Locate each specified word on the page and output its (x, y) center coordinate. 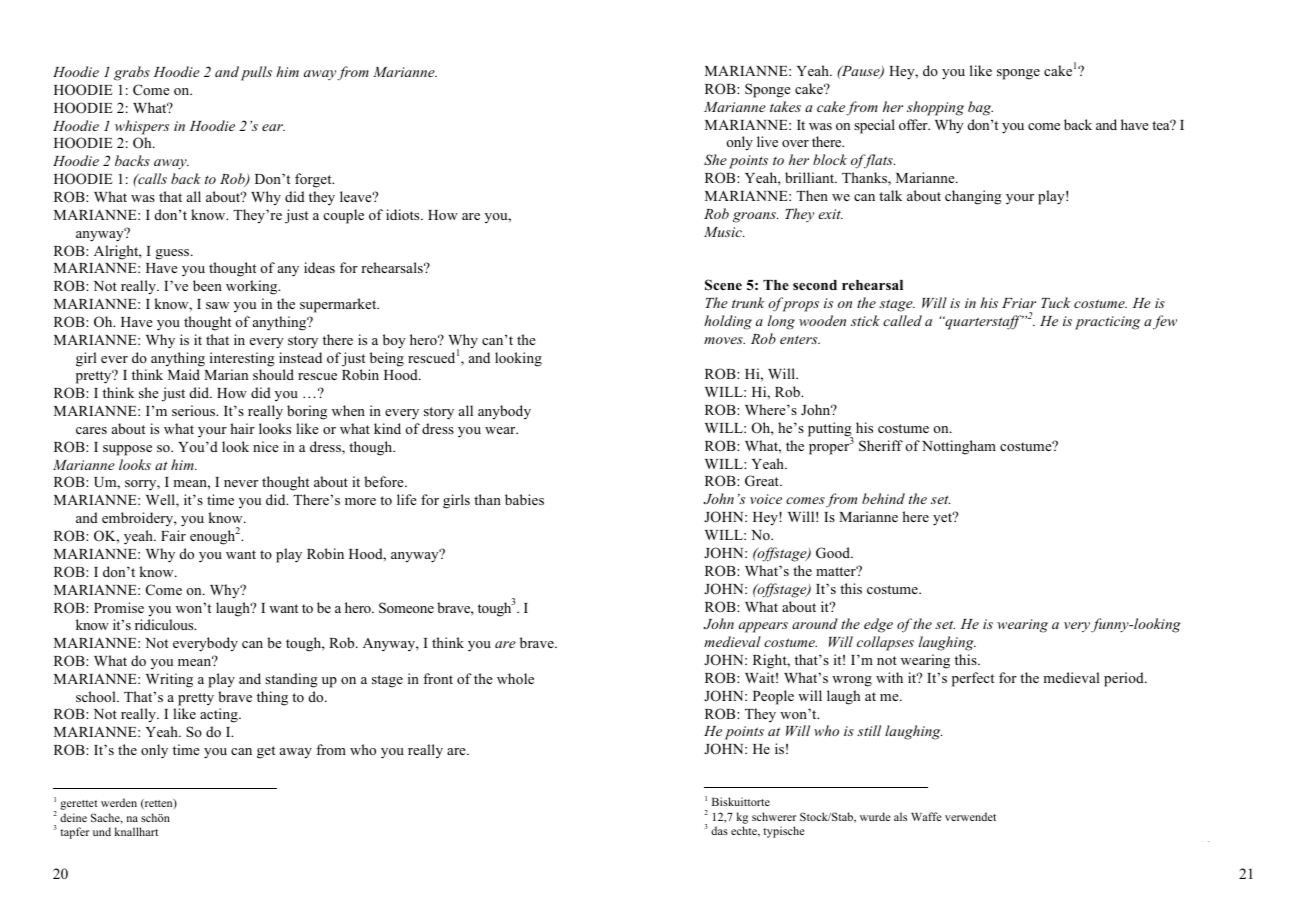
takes (785, 106)
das (719, 830)
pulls (256, 73)
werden (119, 802)
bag (980, 108)
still (869, 730)
